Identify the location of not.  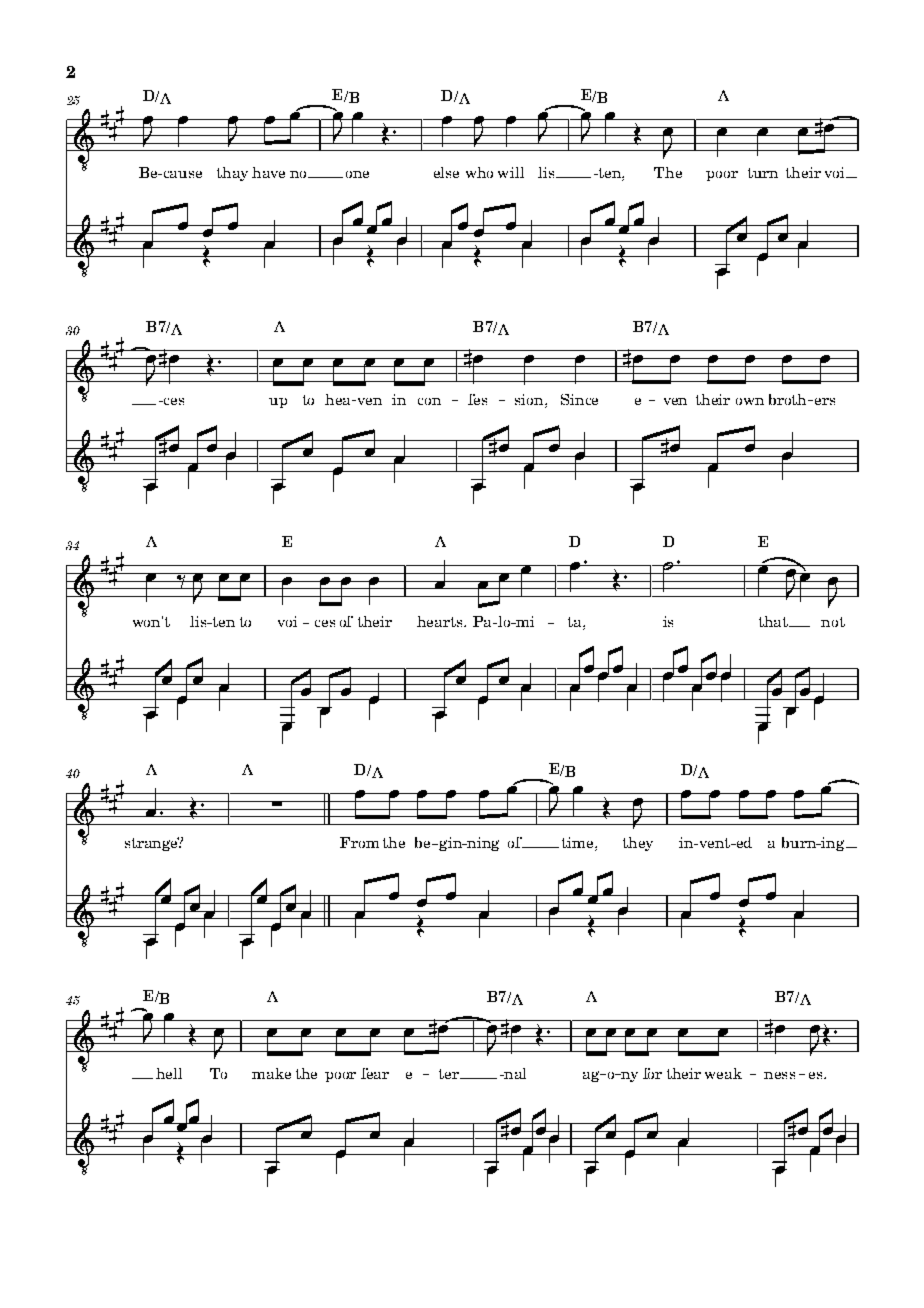
(833, 622).
